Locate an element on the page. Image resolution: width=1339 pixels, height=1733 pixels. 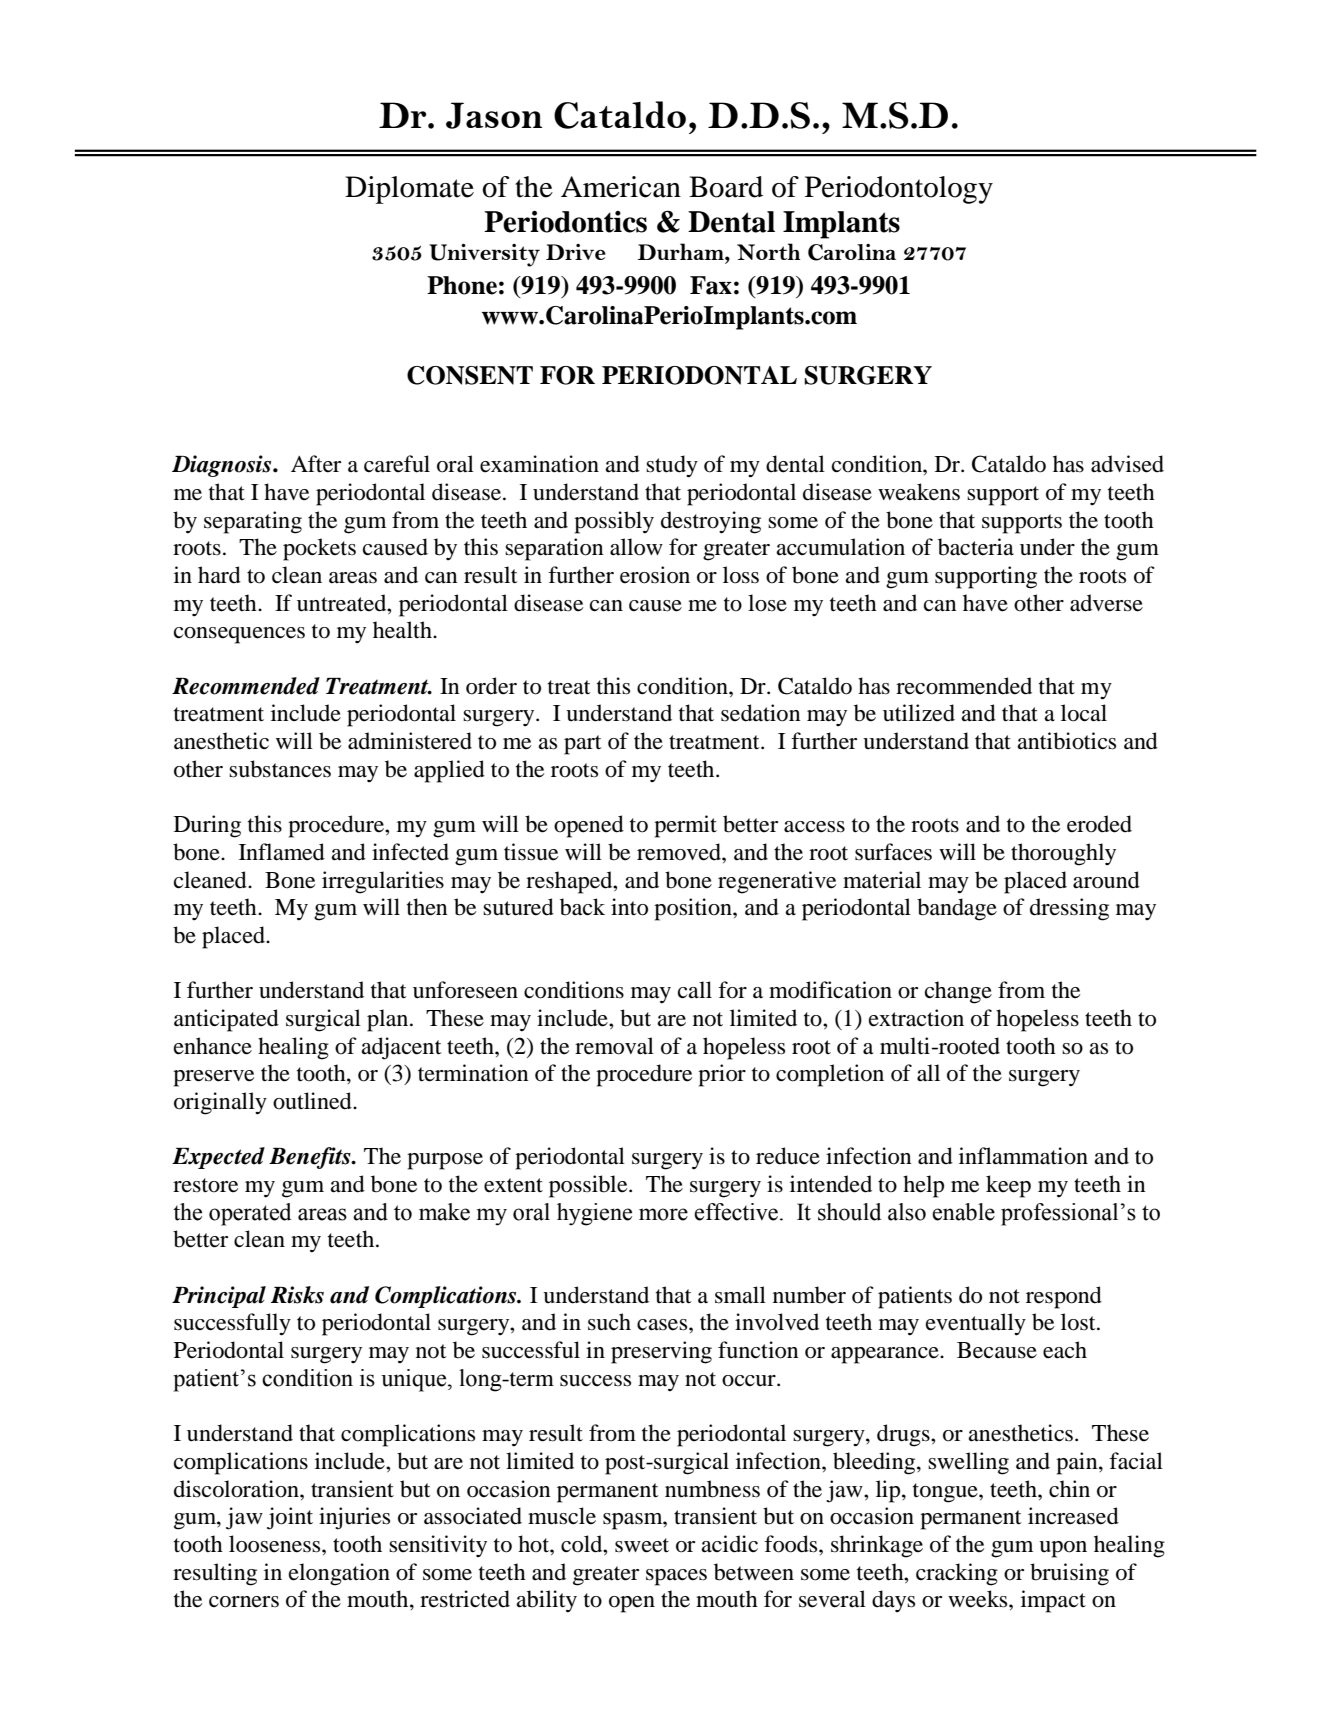
thoroughly is located at coordinates (1063, 854).
